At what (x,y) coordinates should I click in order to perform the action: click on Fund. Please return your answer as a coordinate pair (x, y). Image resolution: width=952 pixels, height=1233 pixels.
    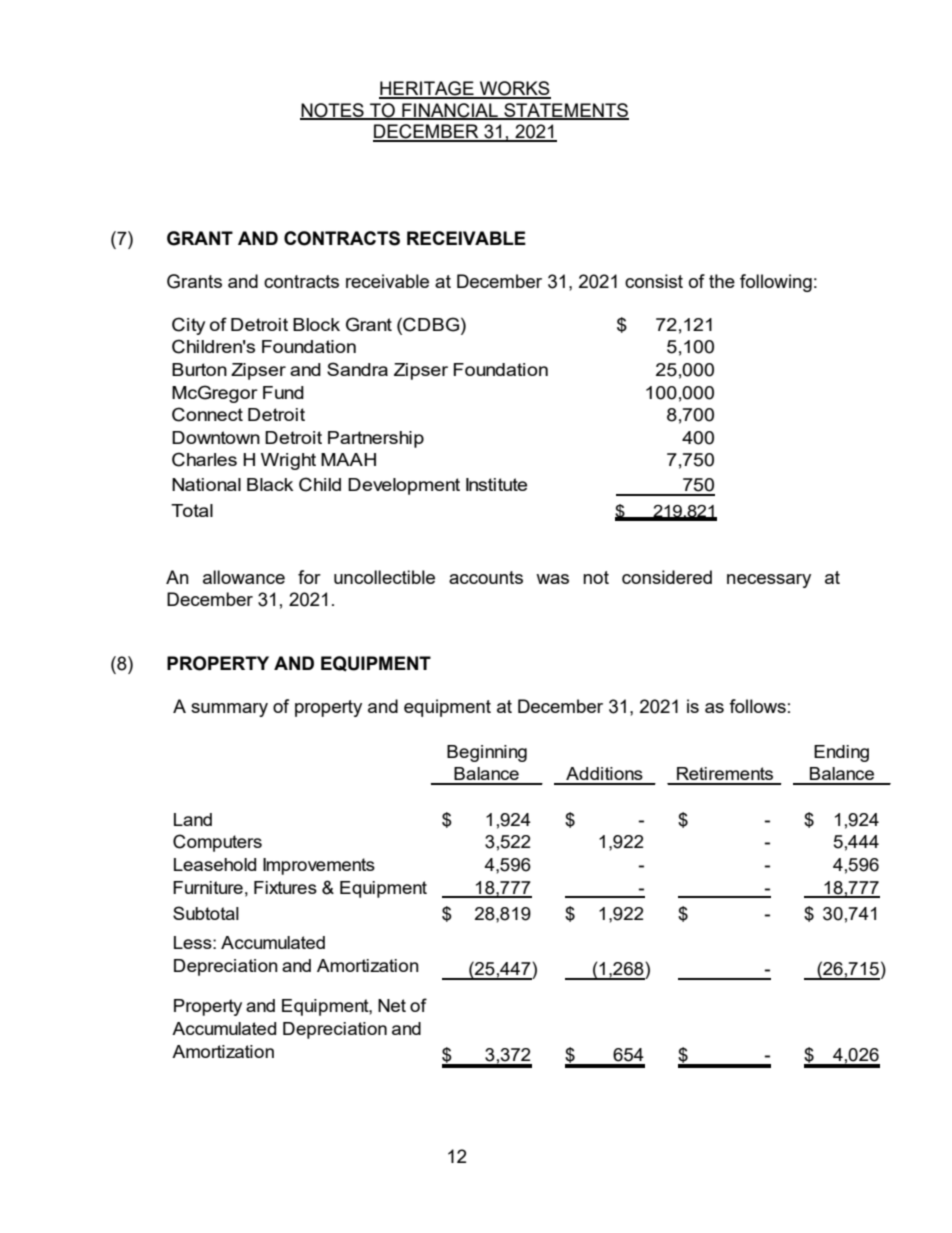
    Looking at the image, I should click on (283, 392).
